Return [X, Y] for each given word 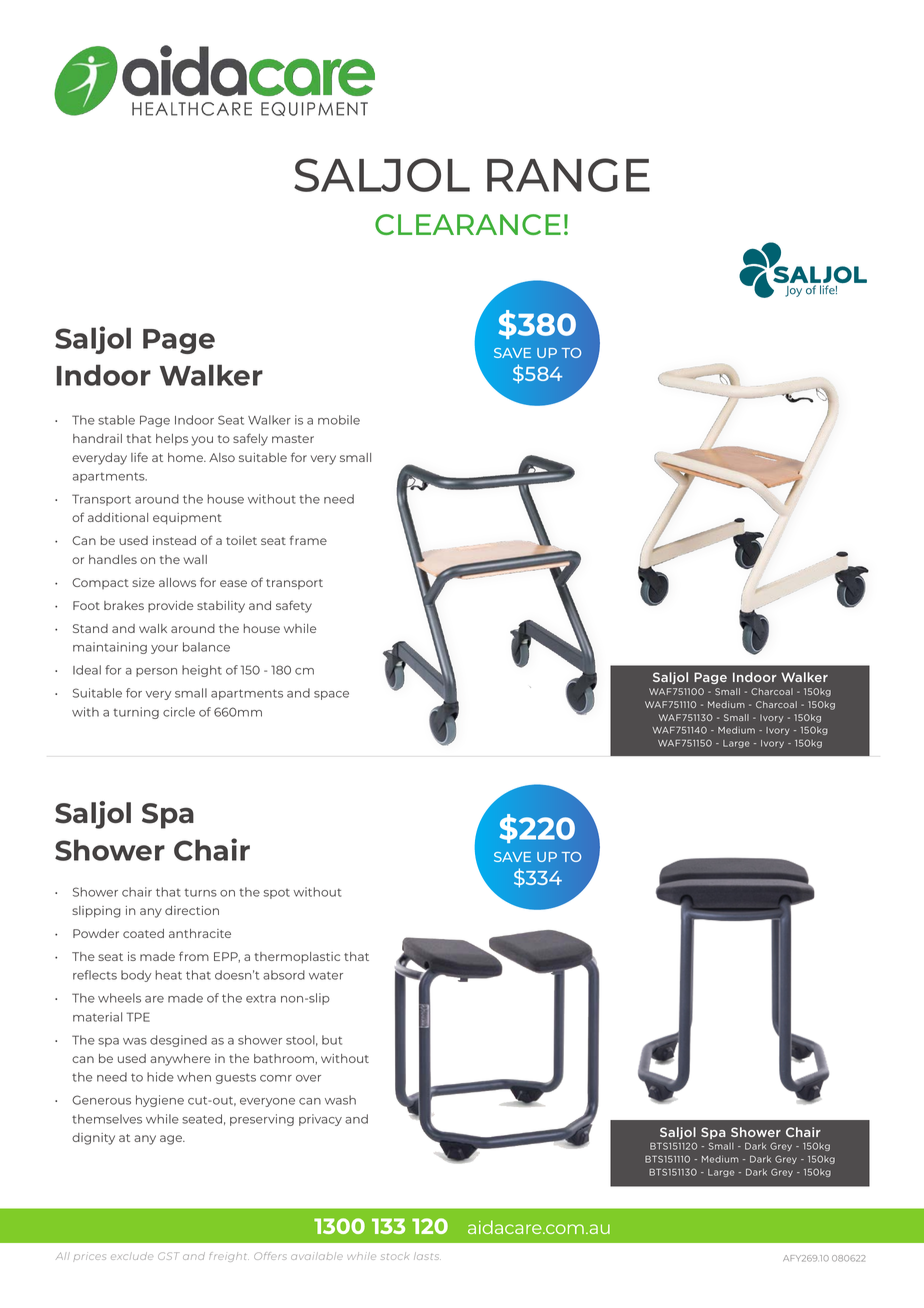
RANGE [568, 175]
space [331, 695]
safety [294, 606]
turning [136, 713]
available [317, 1256]
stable [116, 420]
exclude [132, 1256]
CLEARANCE [468, 224]
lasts [427, 1256]
